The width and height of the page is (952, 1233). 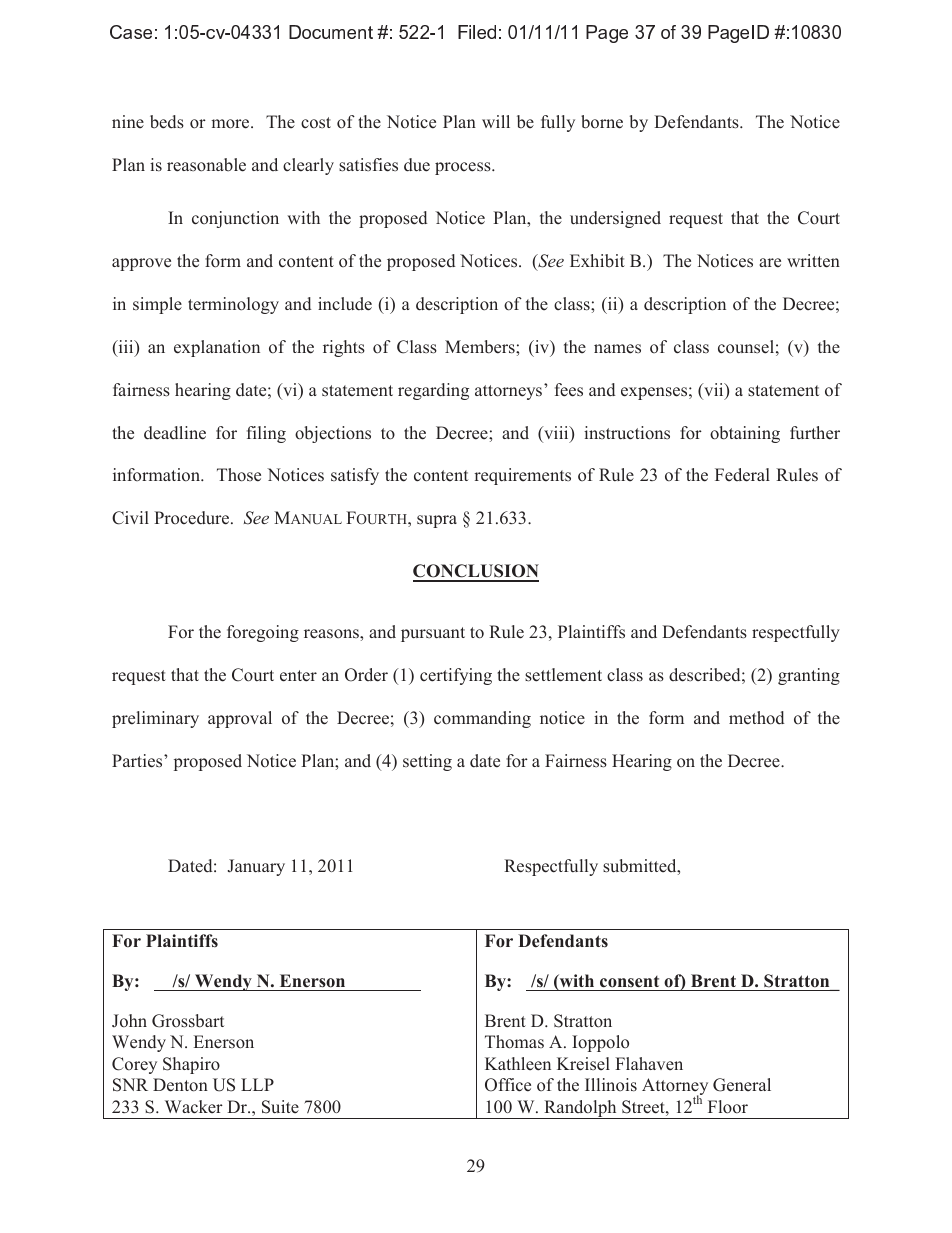 What do you see at coordinates (464, 168) in the page?
I see `process` at bounding box center [464, 168].
